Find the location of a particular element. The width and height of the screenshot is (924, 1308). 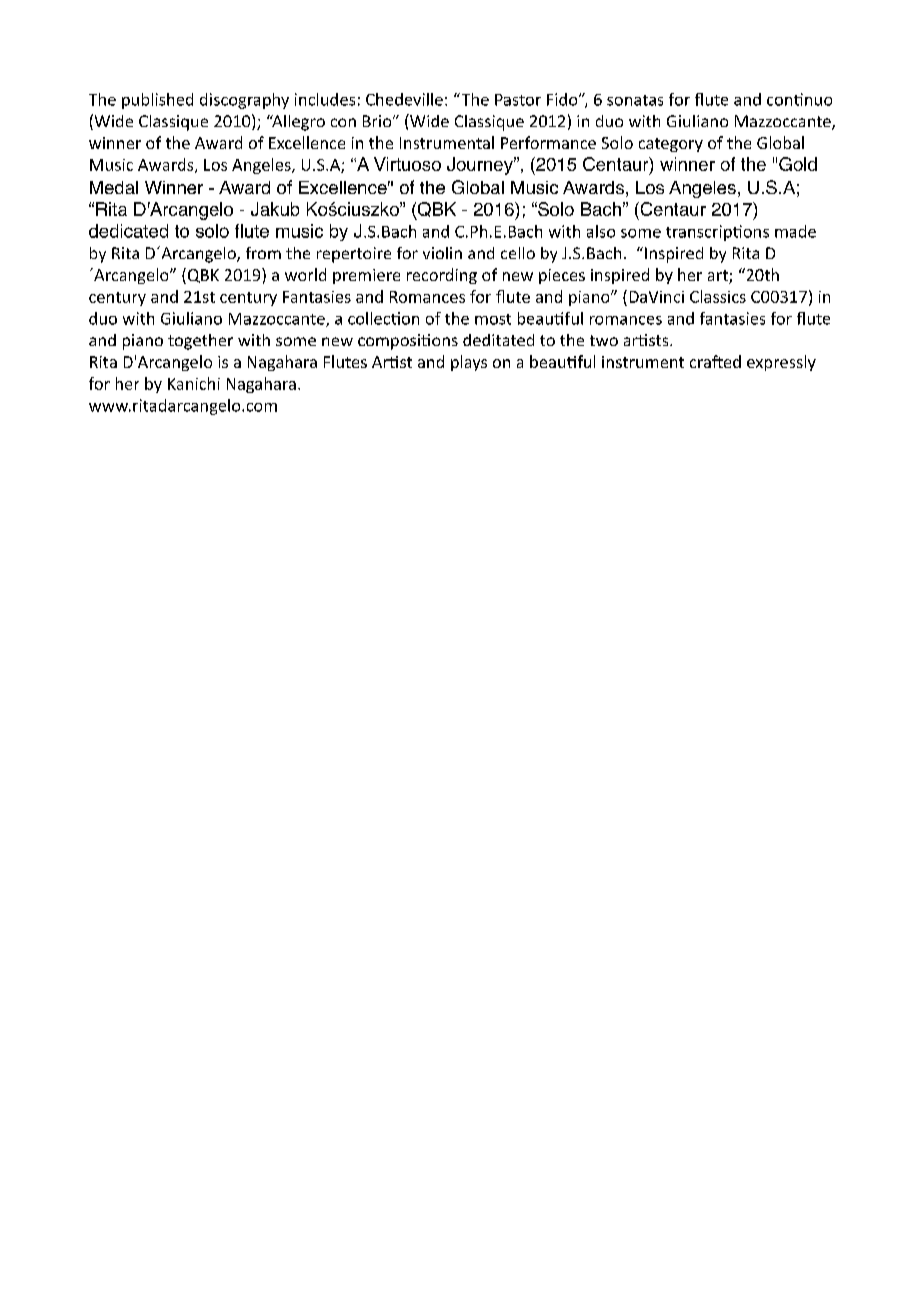

crated is located at coordinates (715, 361).
